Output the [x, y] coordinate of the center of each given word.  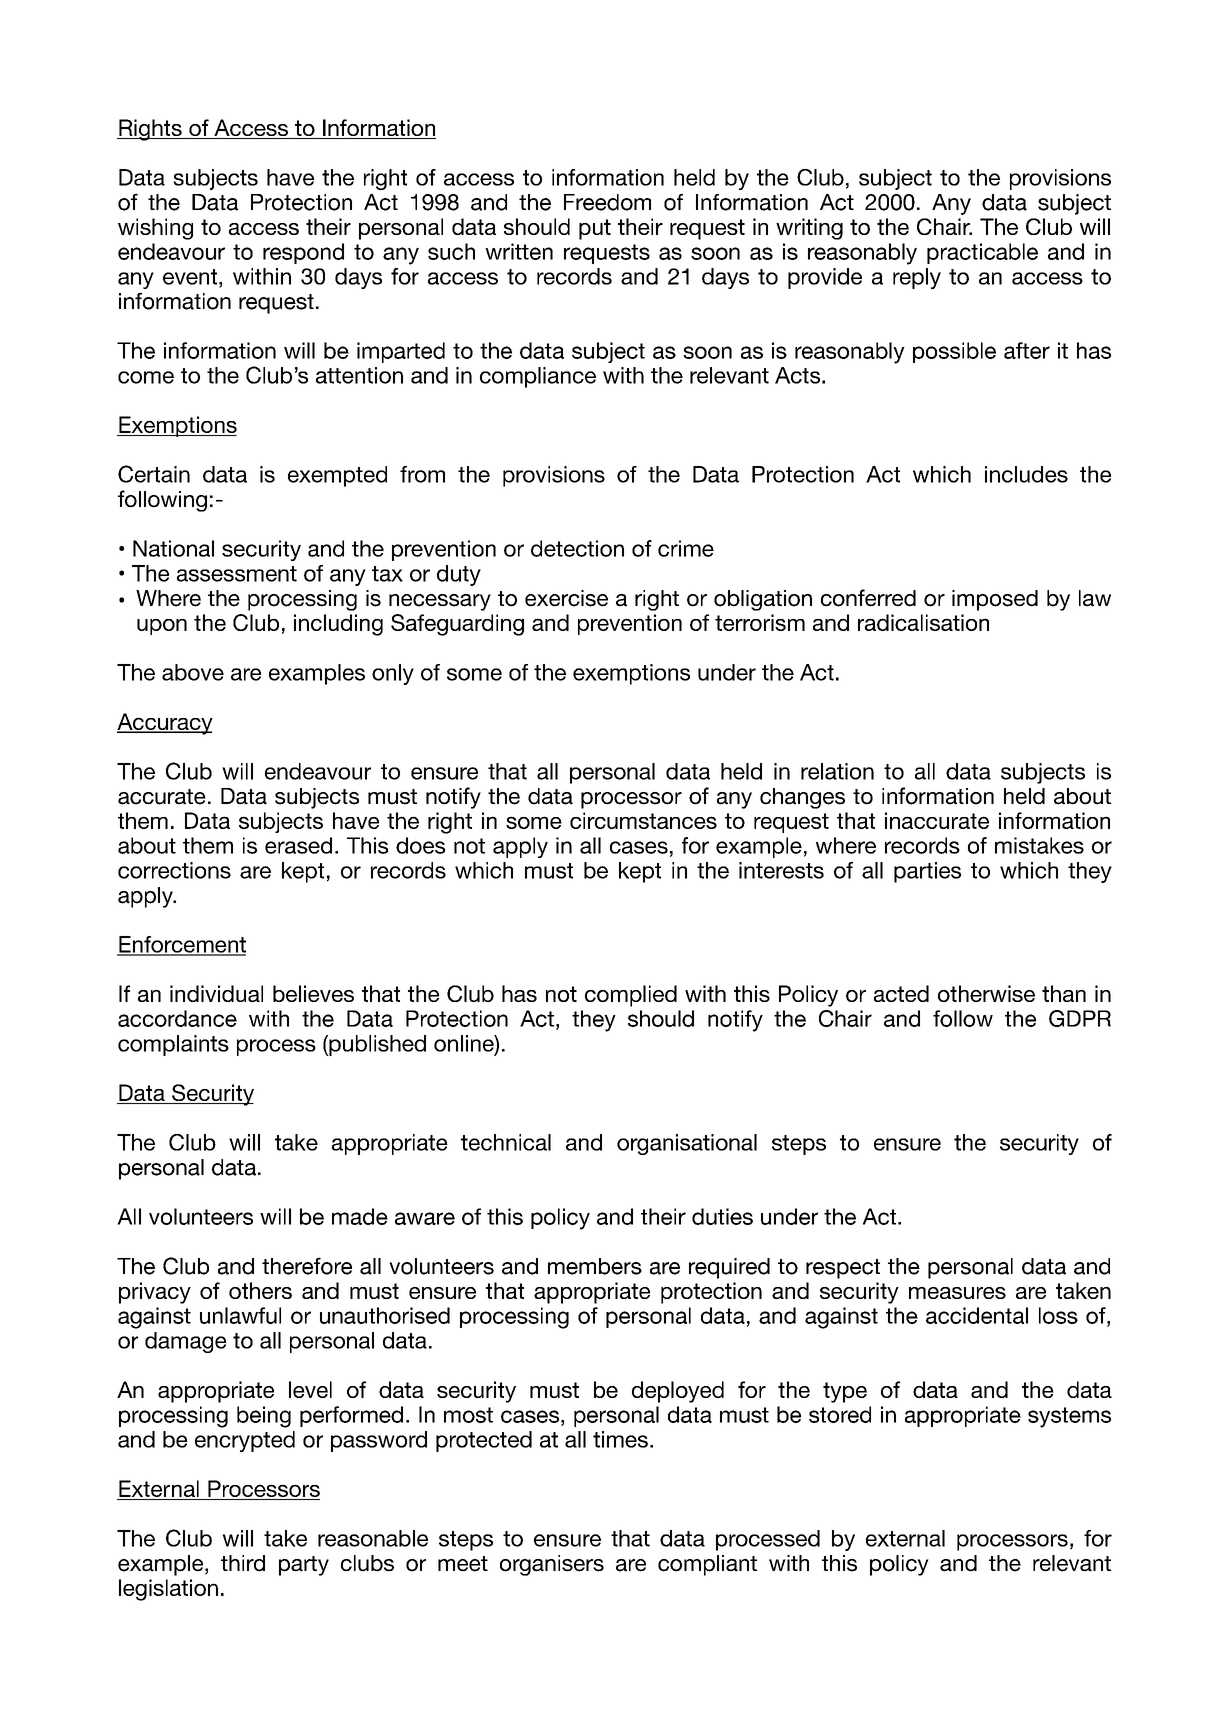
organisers [552, 1565]
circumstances [643, 820]
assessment [237, 574]
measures [957, 1293]
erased [298, 845]
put [595, 229]
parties [927, 872]
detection [577, 548]
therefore [307, 1266]
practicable [982, 253]
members [595, 1266]
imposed [995, 600]
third [243, 1563]
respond [303, 253]
